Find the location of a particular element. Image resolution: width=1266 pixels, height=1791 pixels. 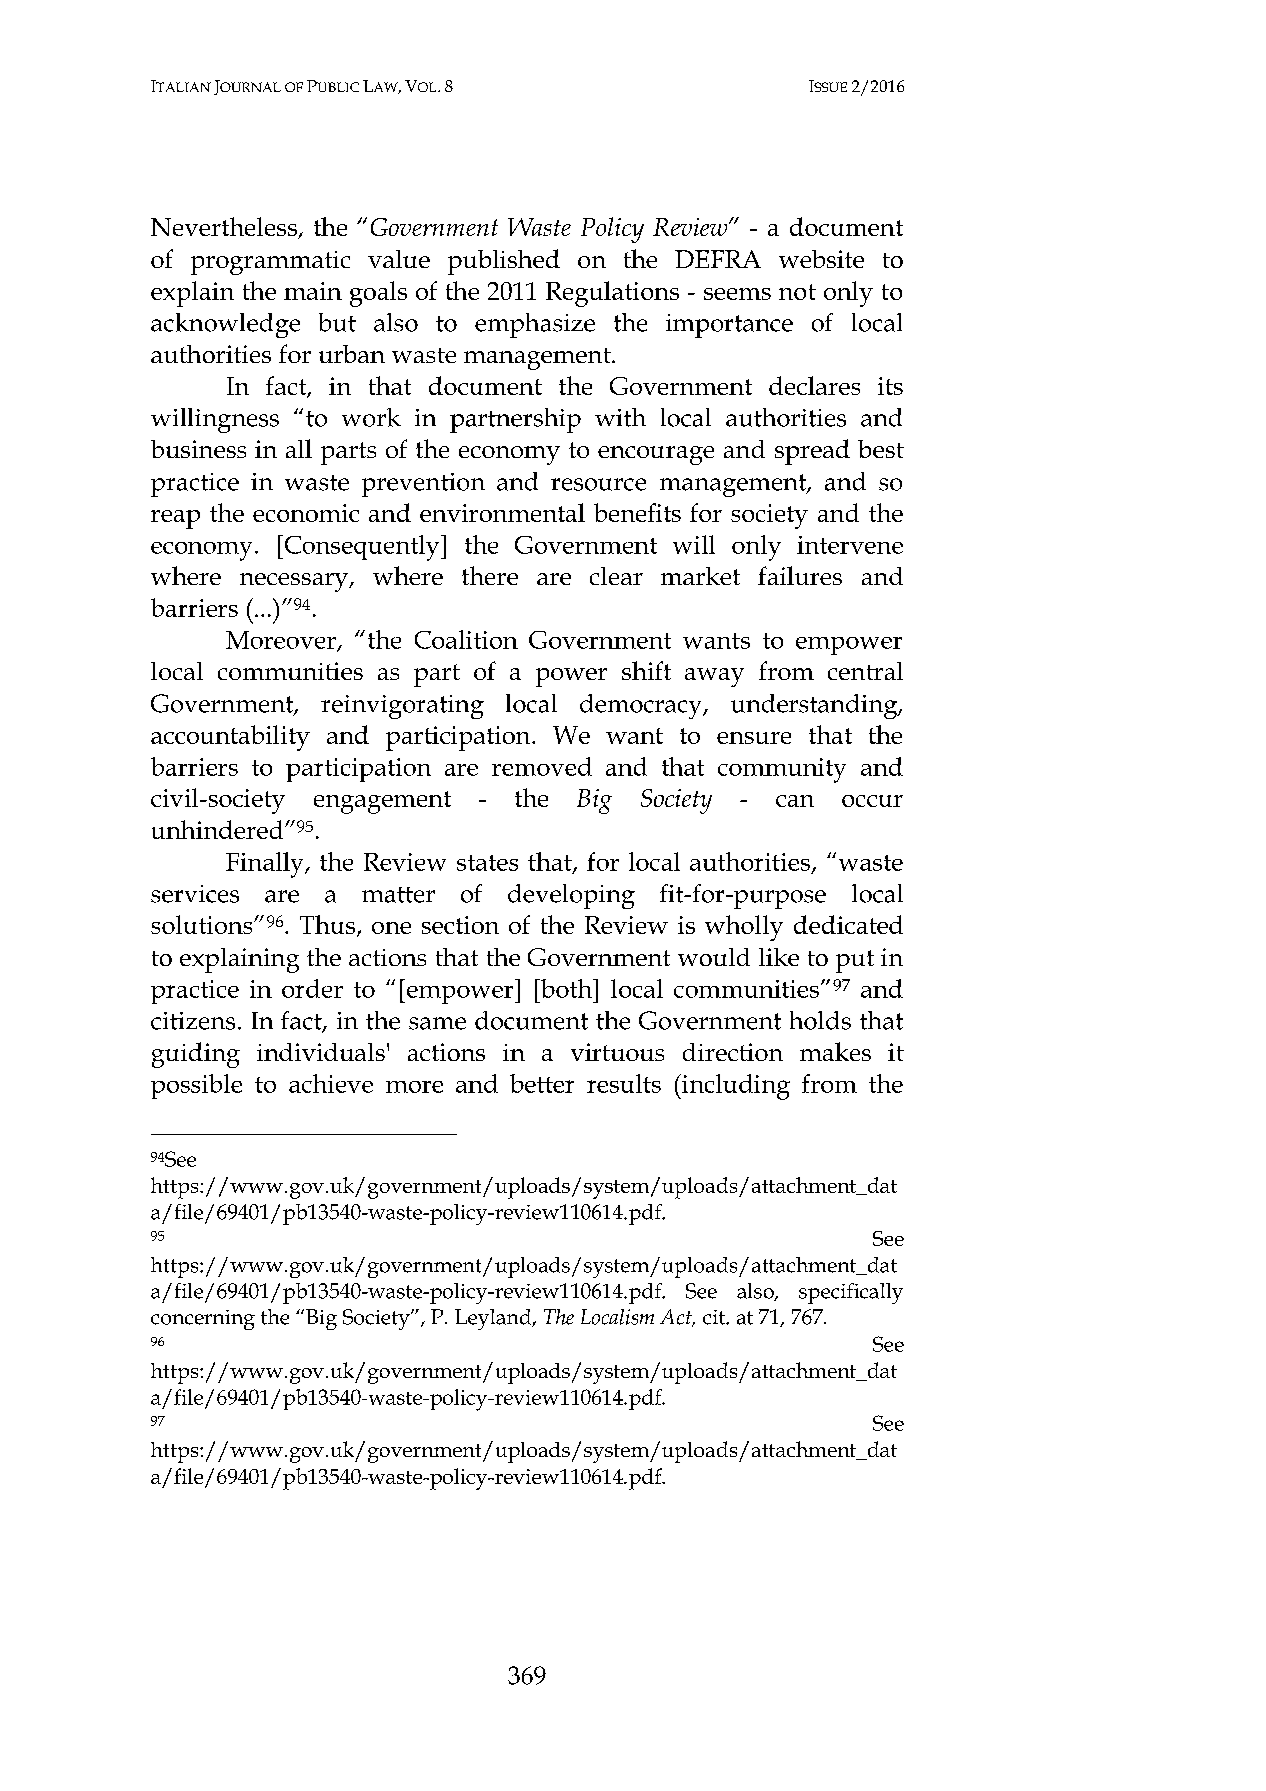

Leyland is located at coordinates (494, 1319).
